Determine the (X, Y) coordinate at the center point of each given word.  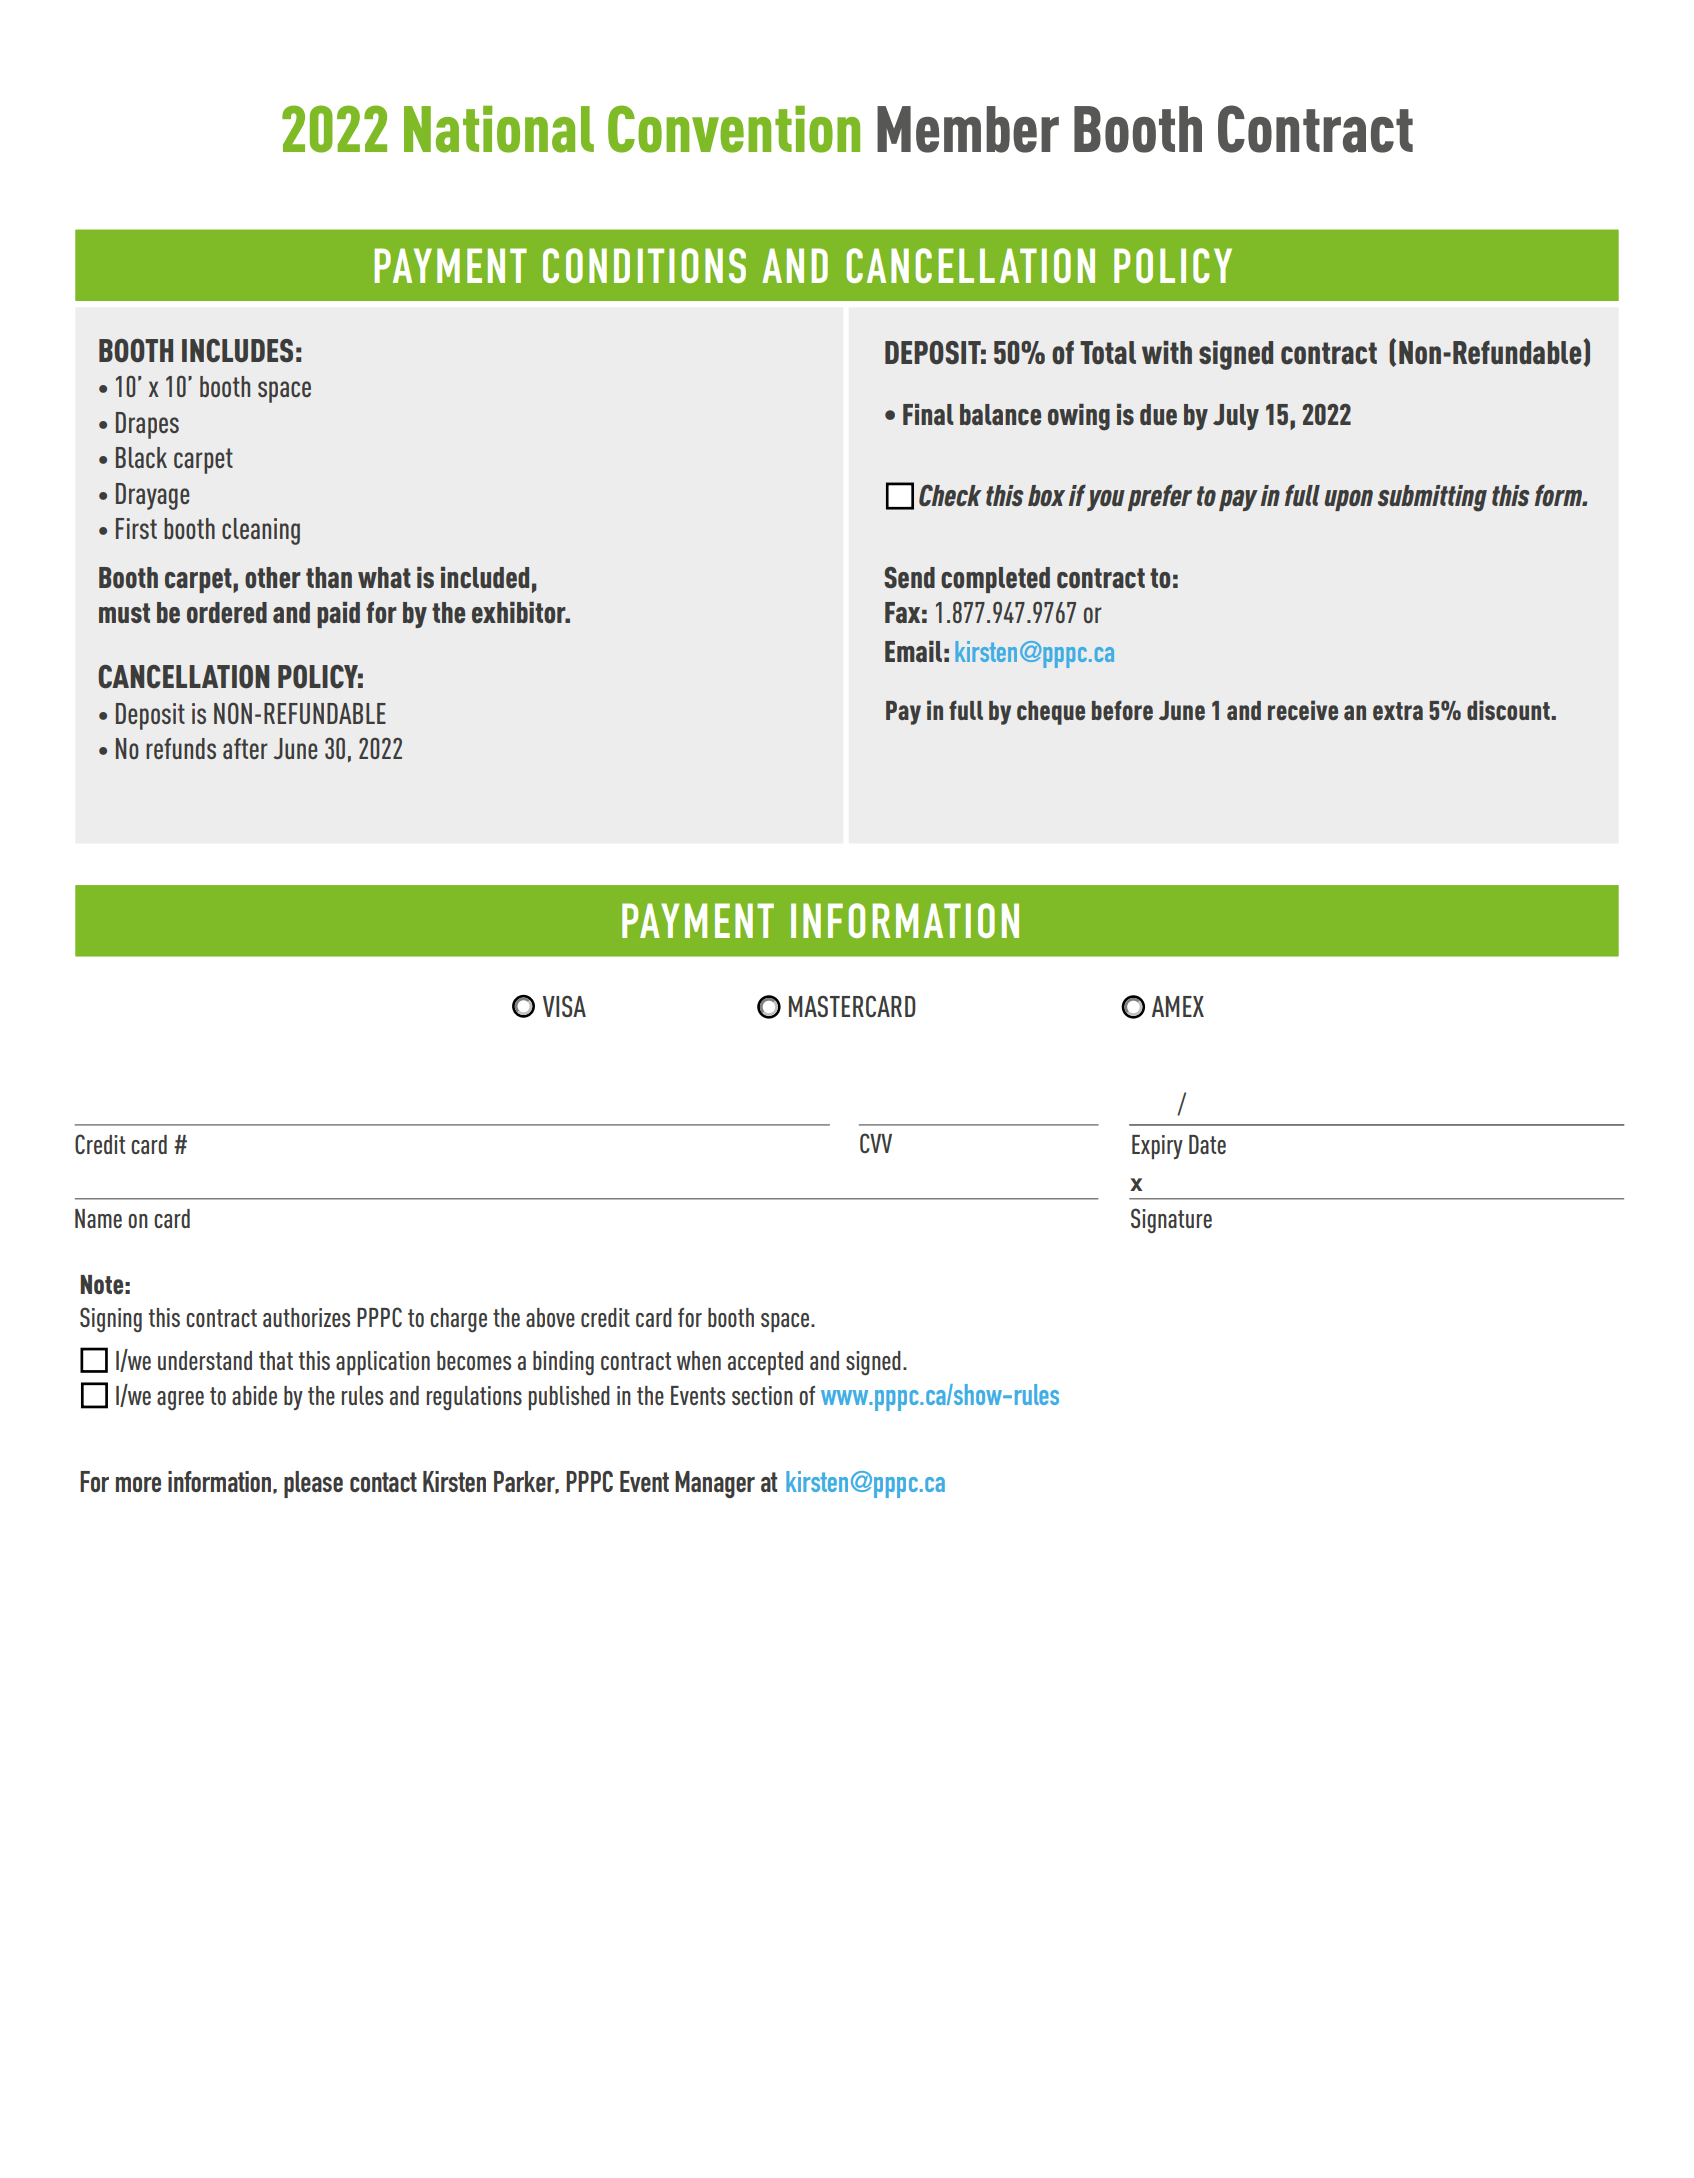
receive (1303, 710)
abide (254, 1395)
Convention (734, 129)
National (499, 129)
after (245, 748)
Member (968, 129)
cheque (1051, 713)
